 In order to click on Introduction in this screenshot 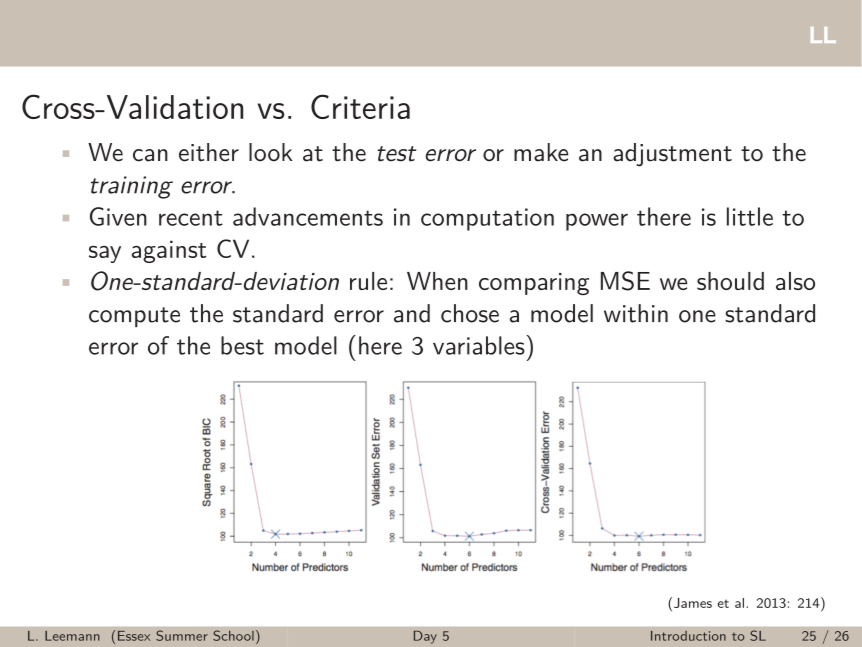, I will do `click(688, 636)`.
